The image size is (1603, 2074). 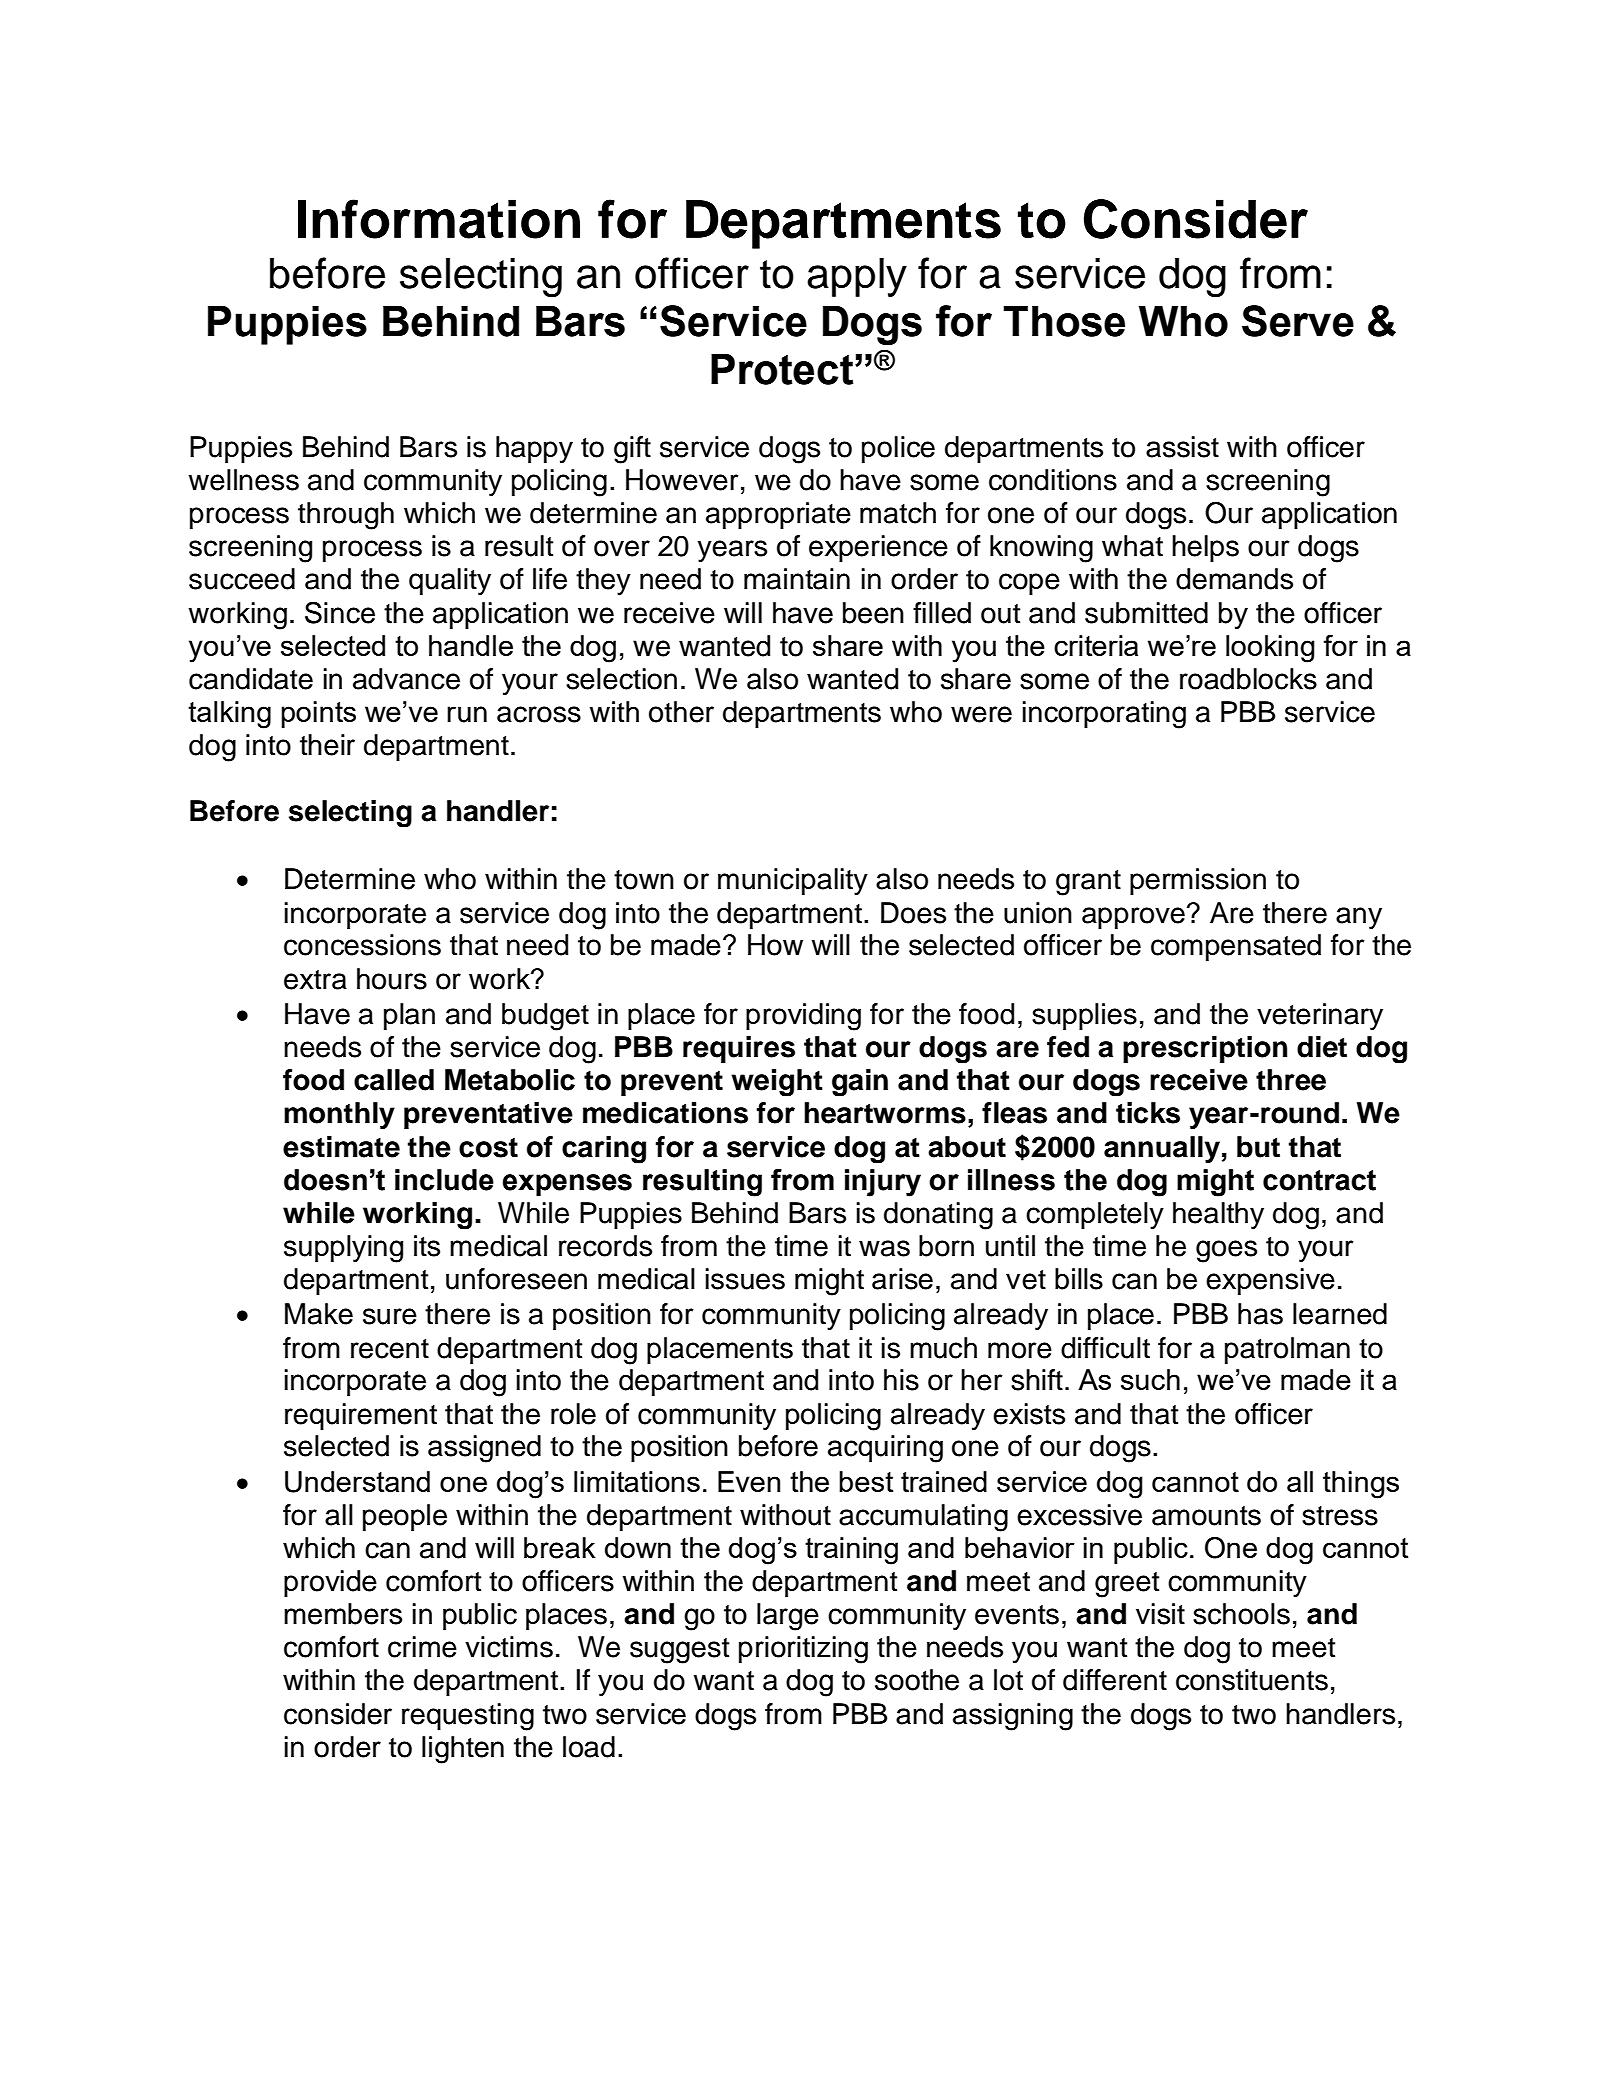 I want to click on apply, so click(x=857, y=277).
